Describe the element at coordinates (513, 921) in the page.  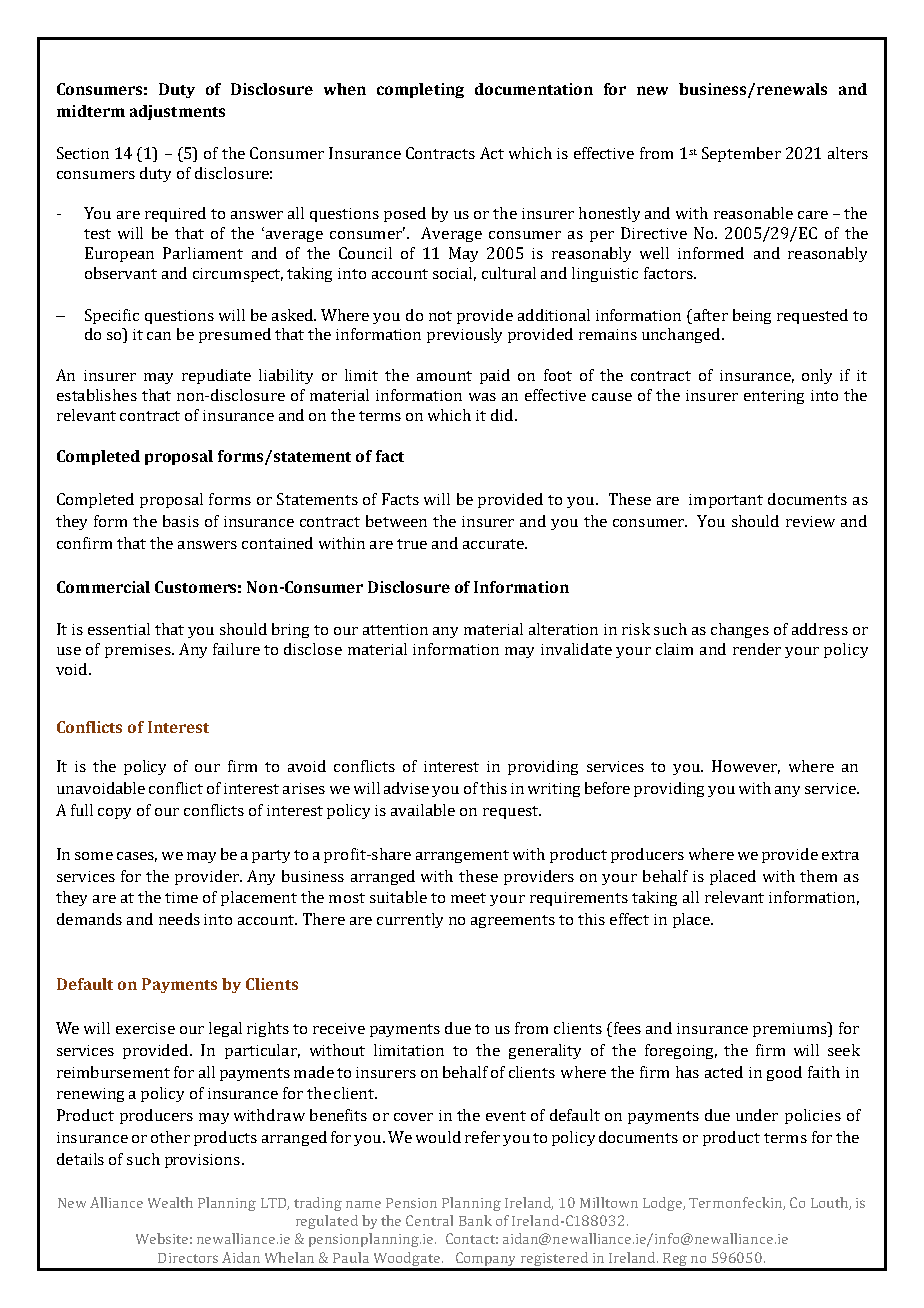
I see `agreements` at that location.
